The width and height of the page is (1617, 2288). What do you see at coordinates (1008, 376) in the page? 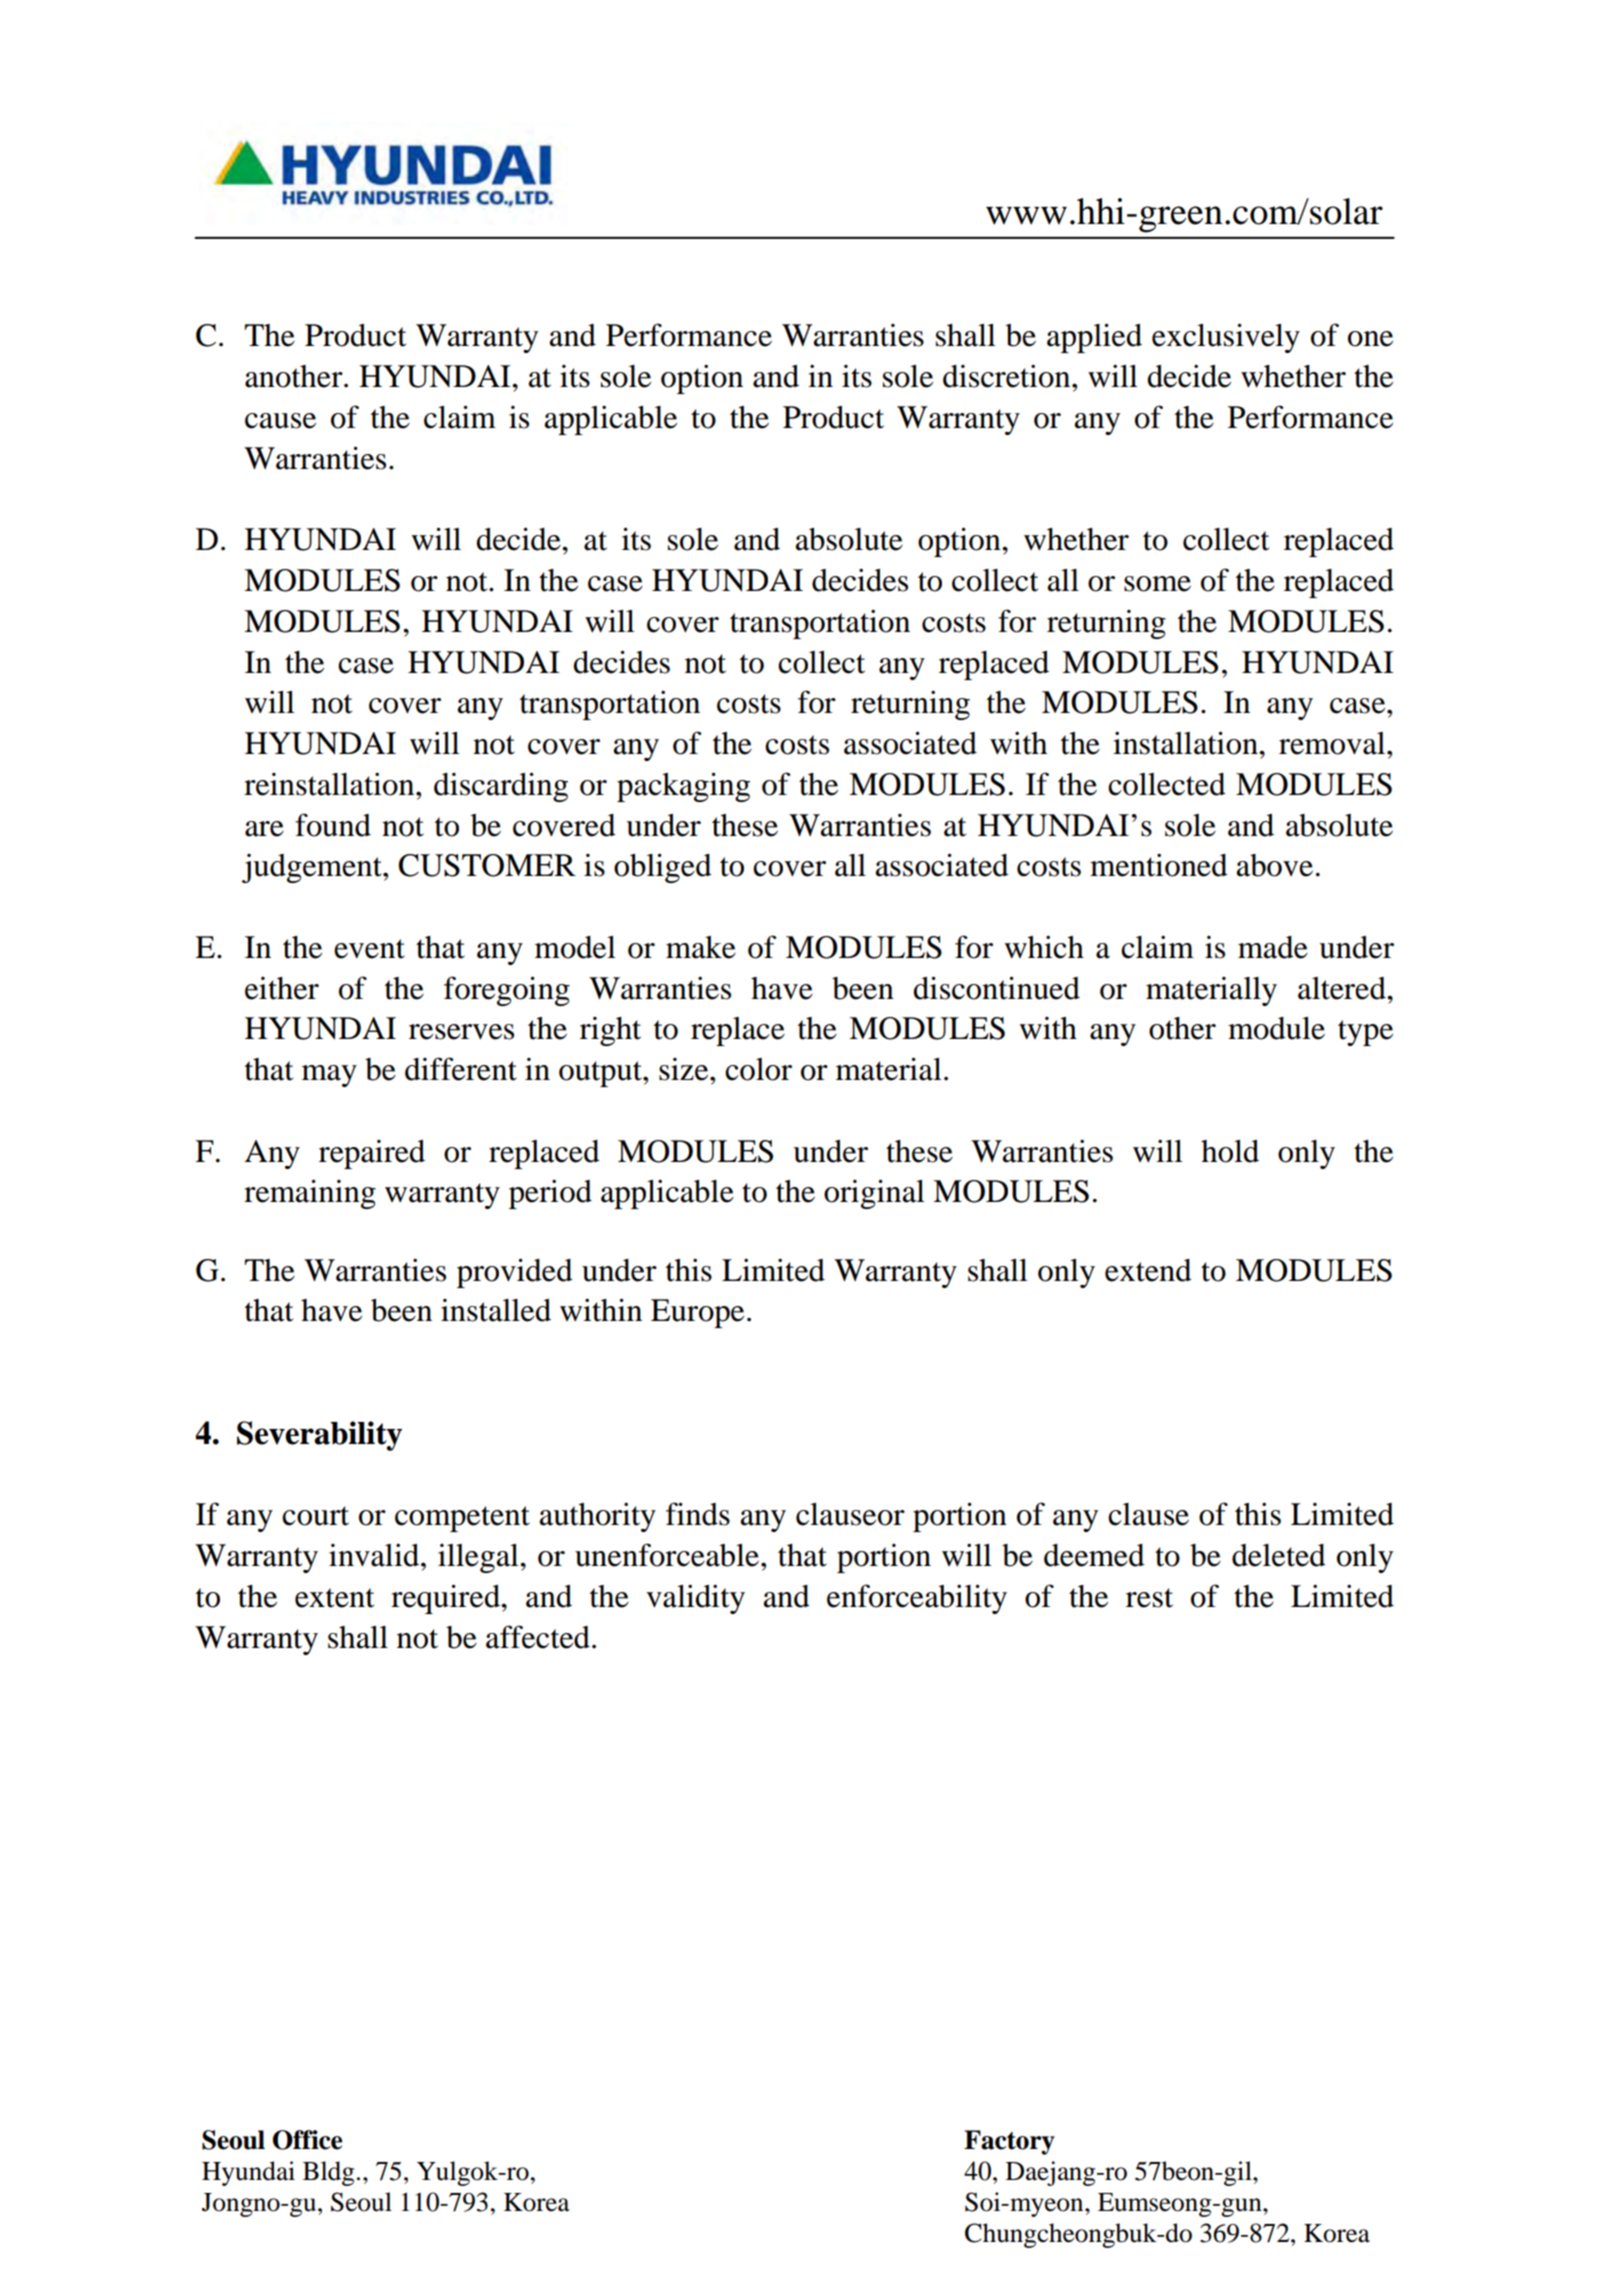
I see `discretion` at bounding box center [1008, 376].
